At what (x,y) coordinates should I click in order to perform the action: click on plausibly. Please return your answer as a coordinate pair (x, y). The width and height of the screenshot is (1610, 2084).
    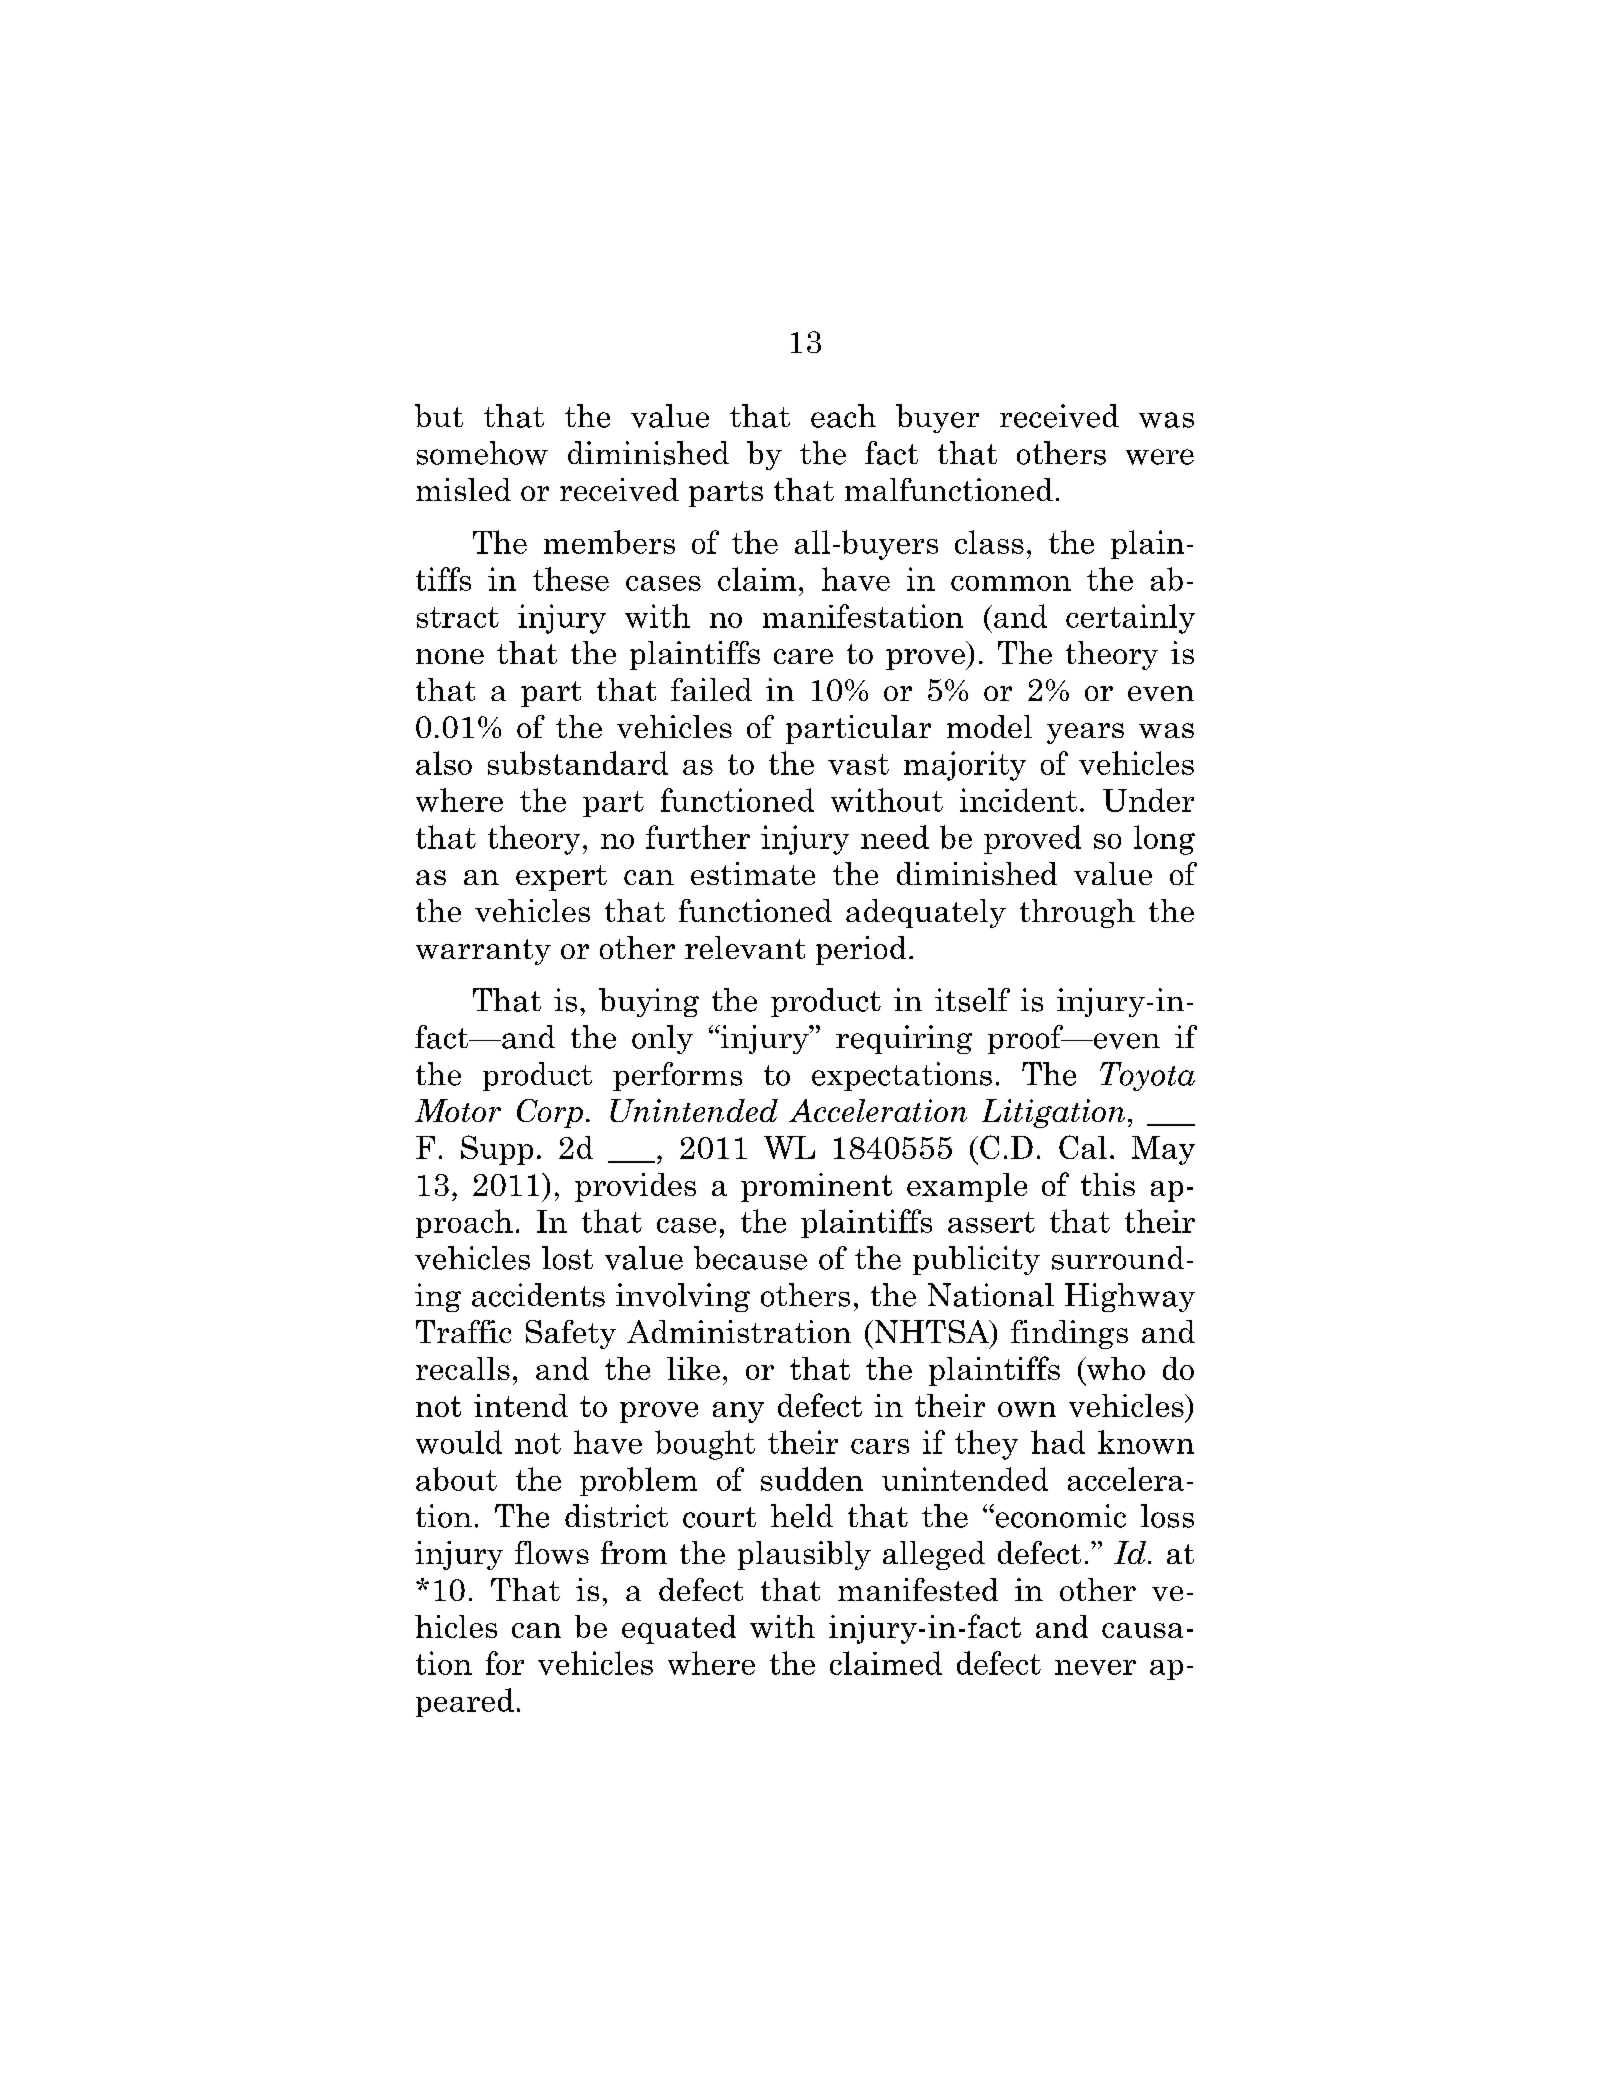
    Looking at the image, I should click on (804, 1555).
